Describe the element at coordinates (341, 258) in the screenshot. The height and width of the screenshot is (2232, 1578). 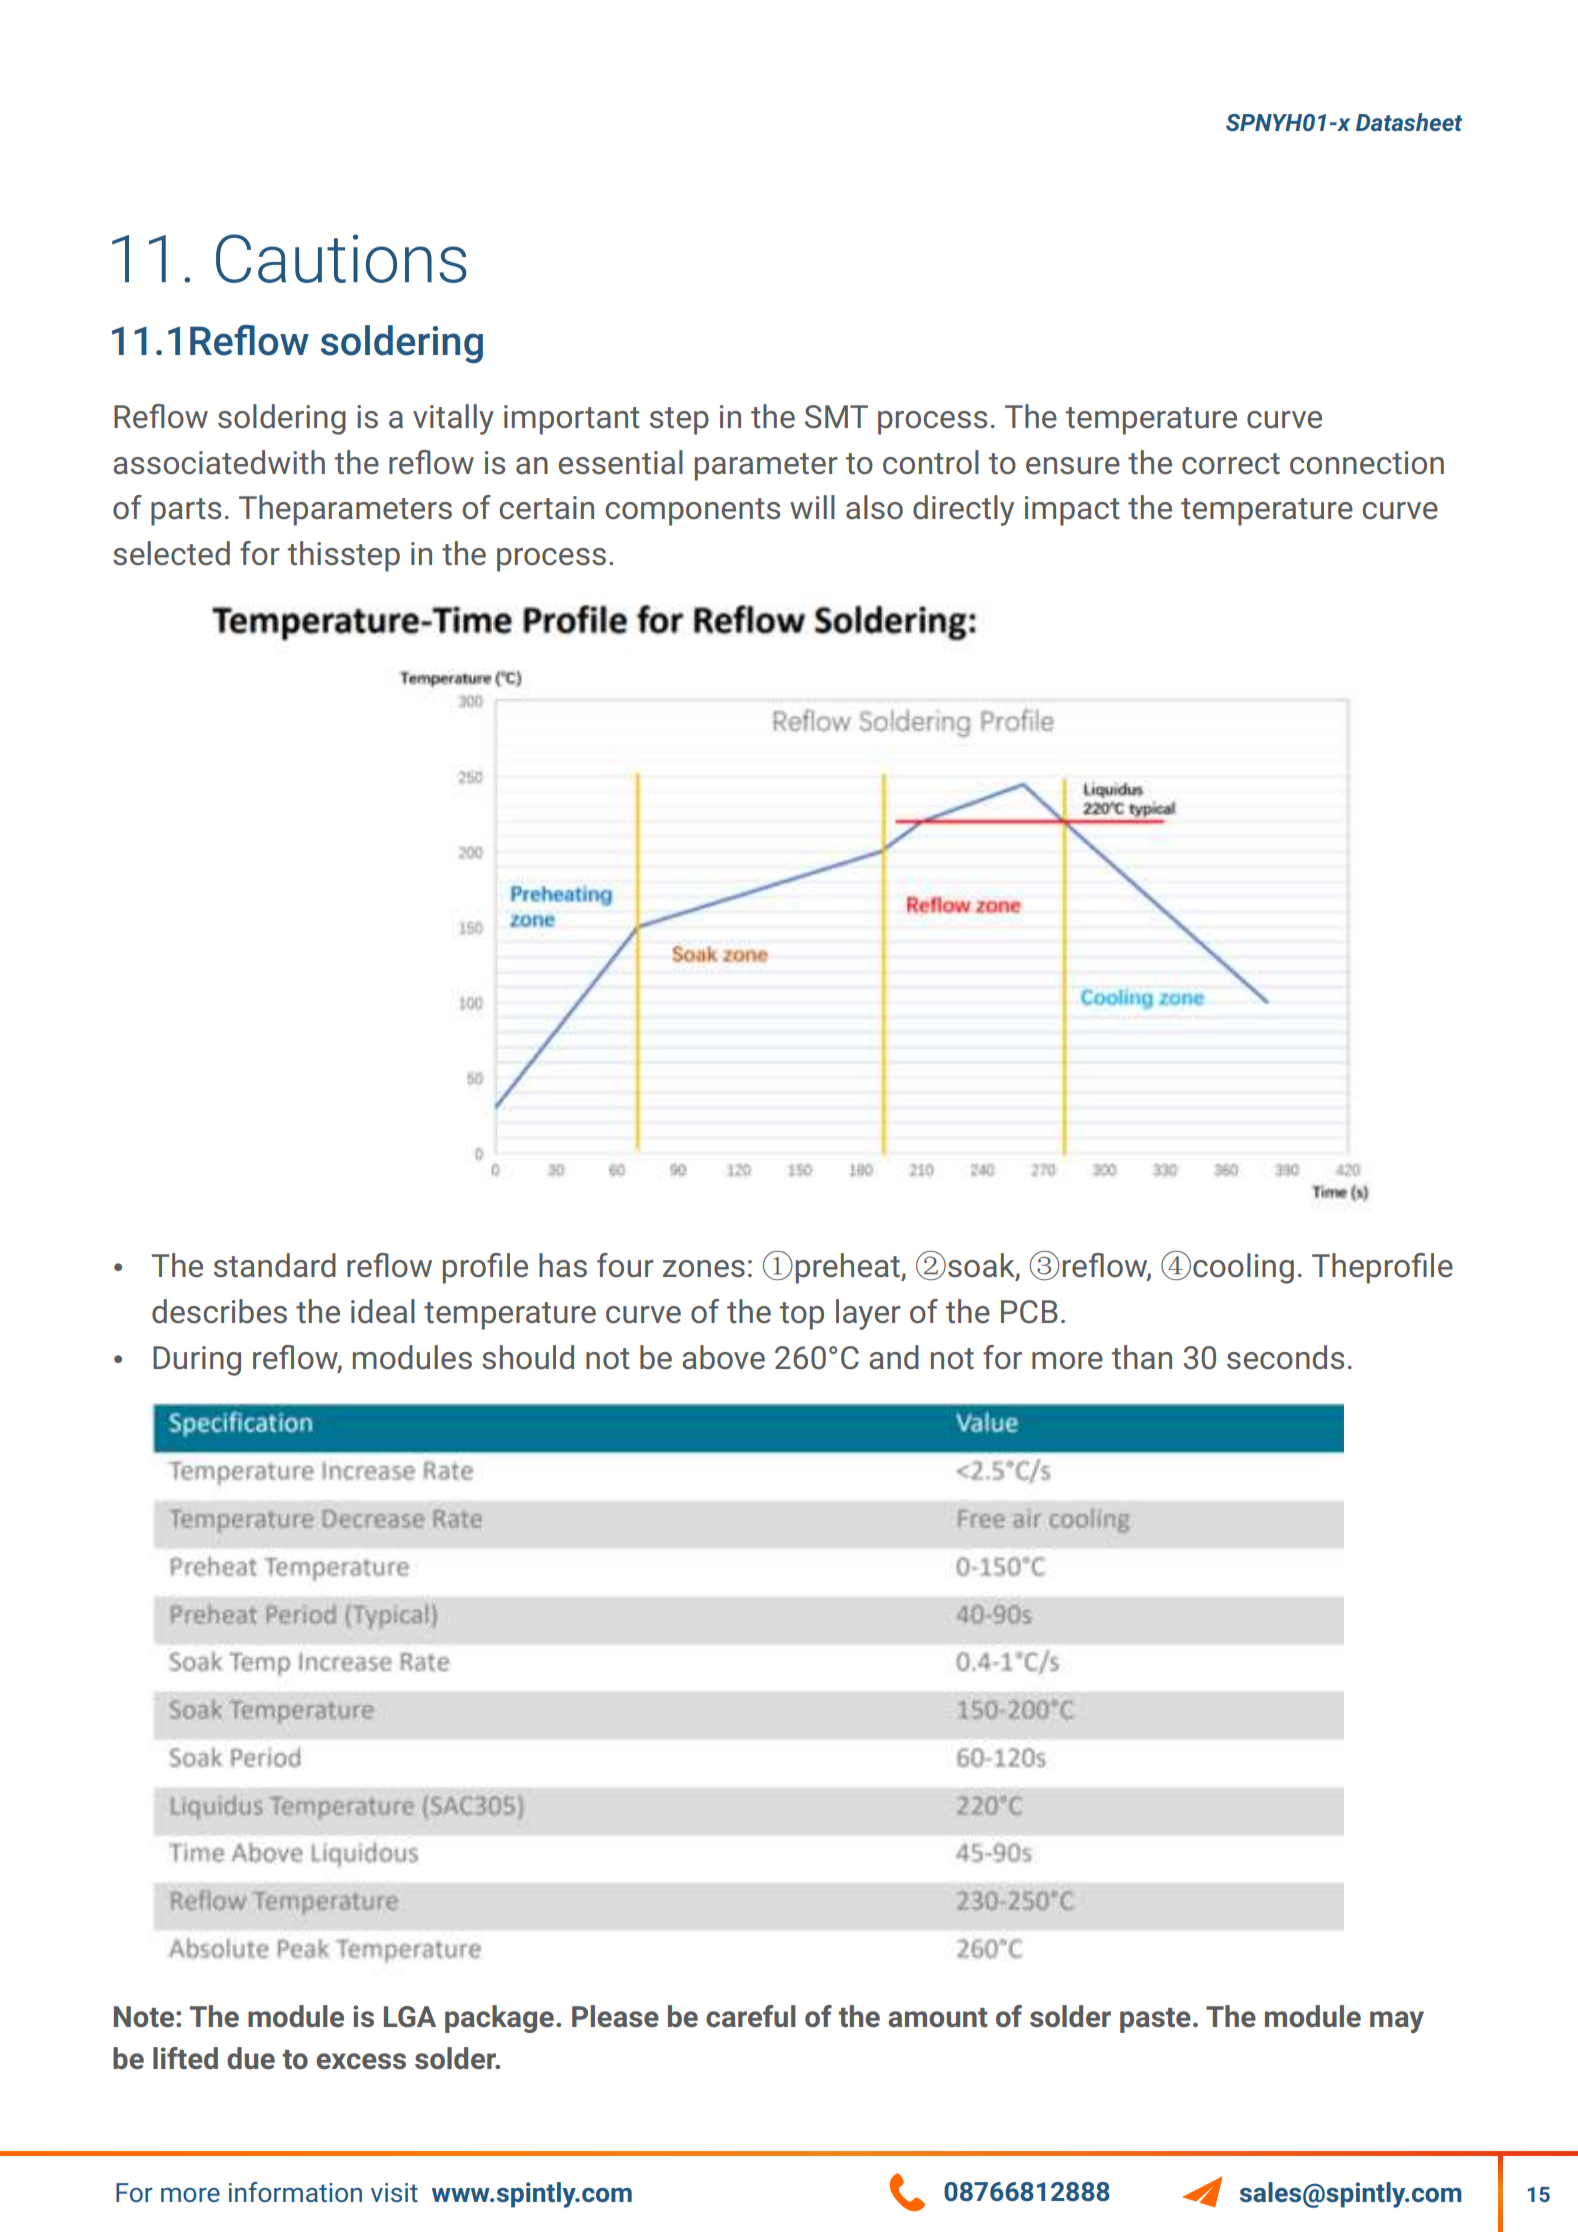
I see `Cautions` at that location.
